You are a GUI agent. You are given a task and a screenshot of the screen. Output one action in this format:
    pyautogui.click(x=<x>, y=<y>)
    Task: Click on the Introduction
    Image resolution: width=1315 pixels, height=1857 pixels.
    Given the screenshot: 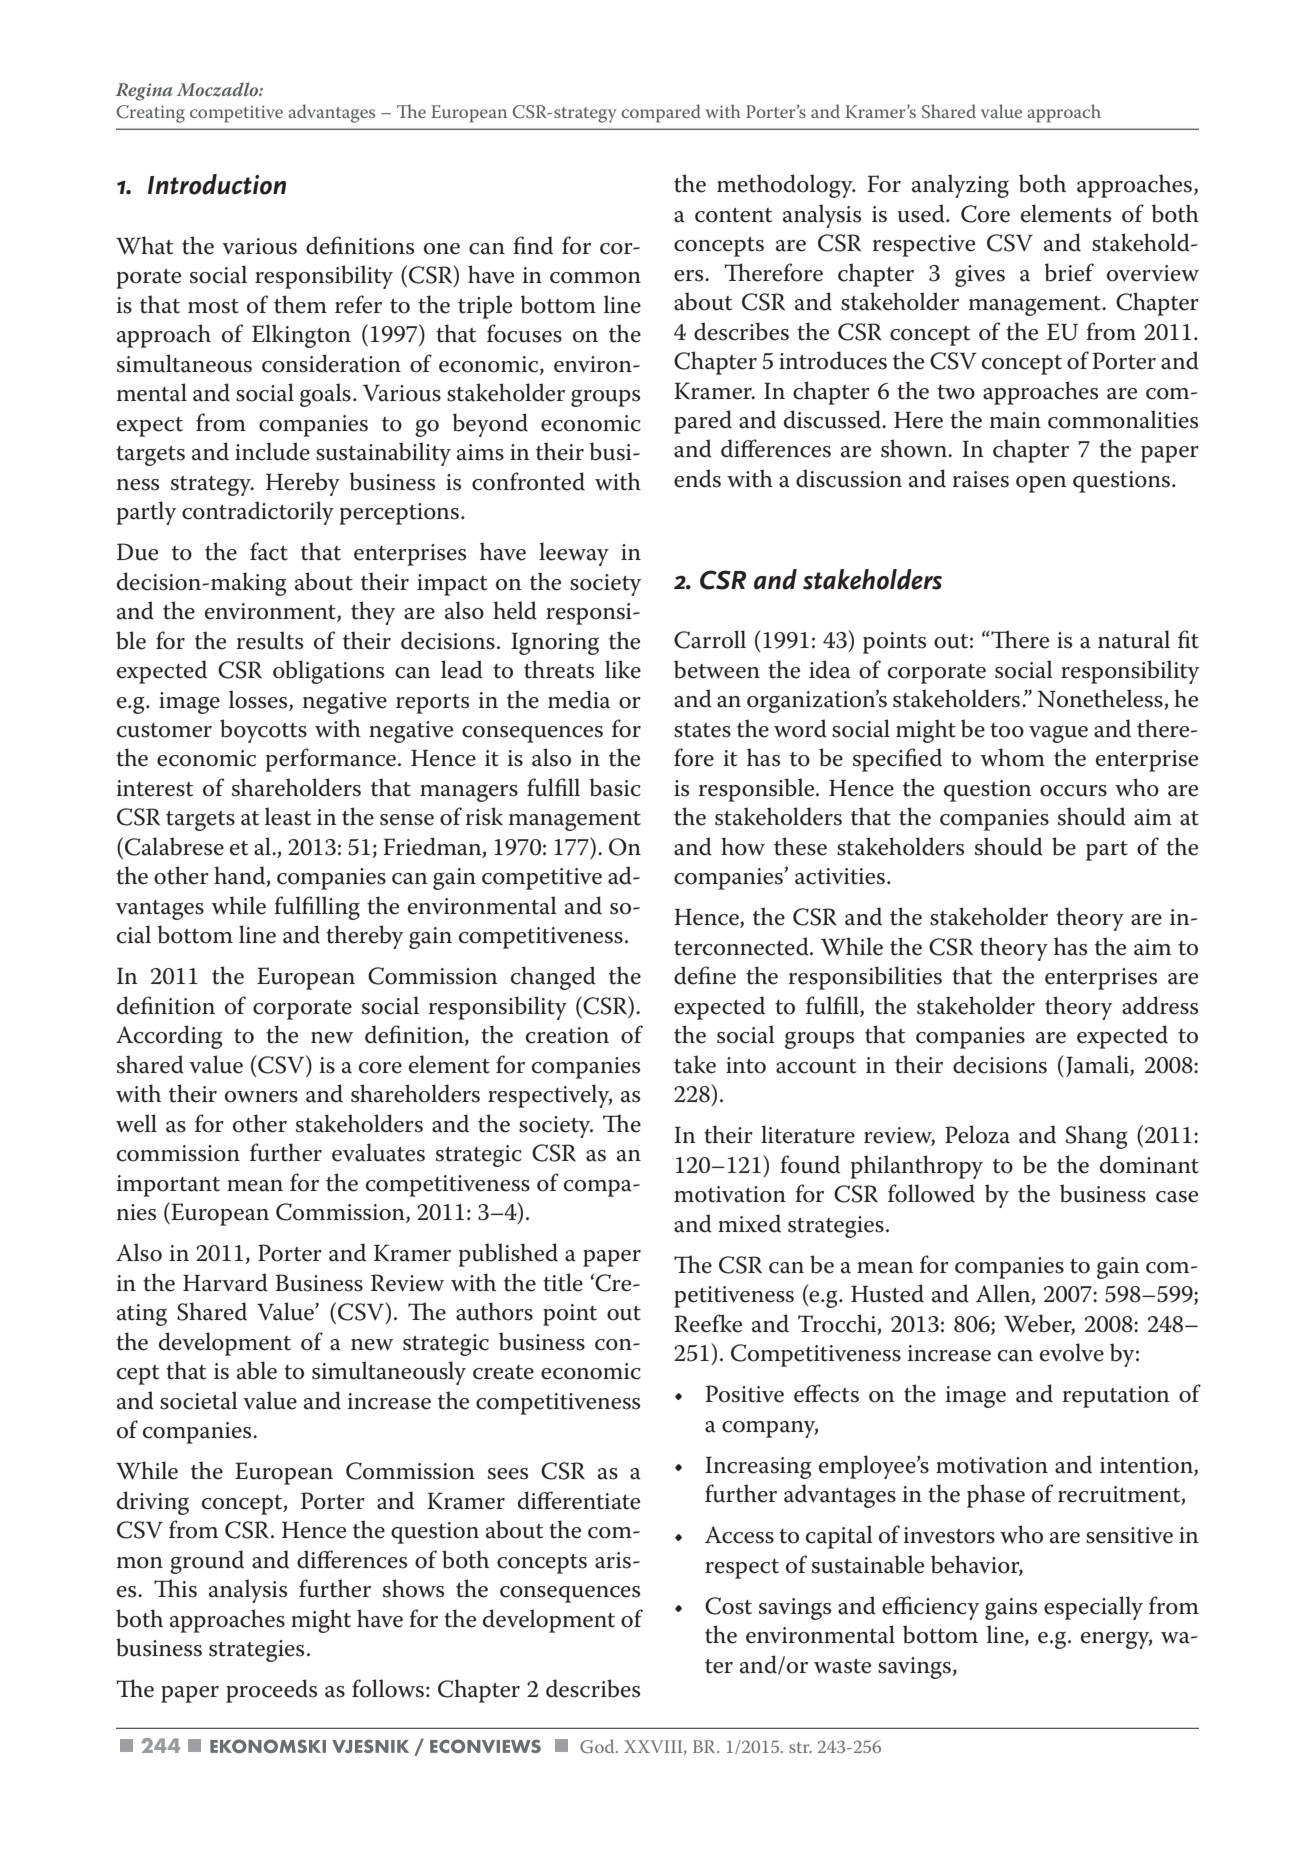 What is the action you would take?
    pyautogui.click(x=217, y=184)
